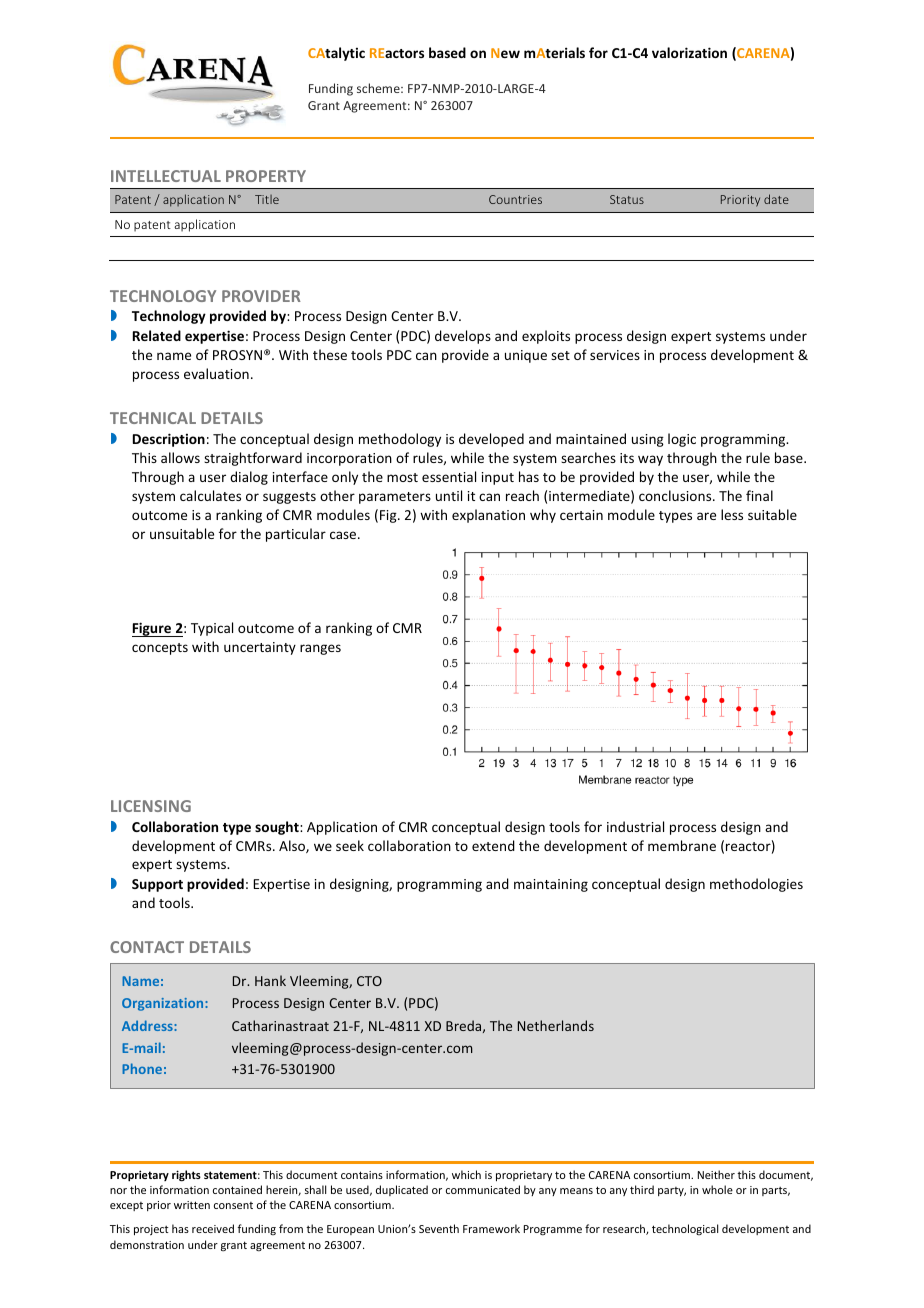 This document has height=1308, width=924. What do you see at coordinates (320, 649) in the document?
I see `ranges` at bounding box center [320, 649].
